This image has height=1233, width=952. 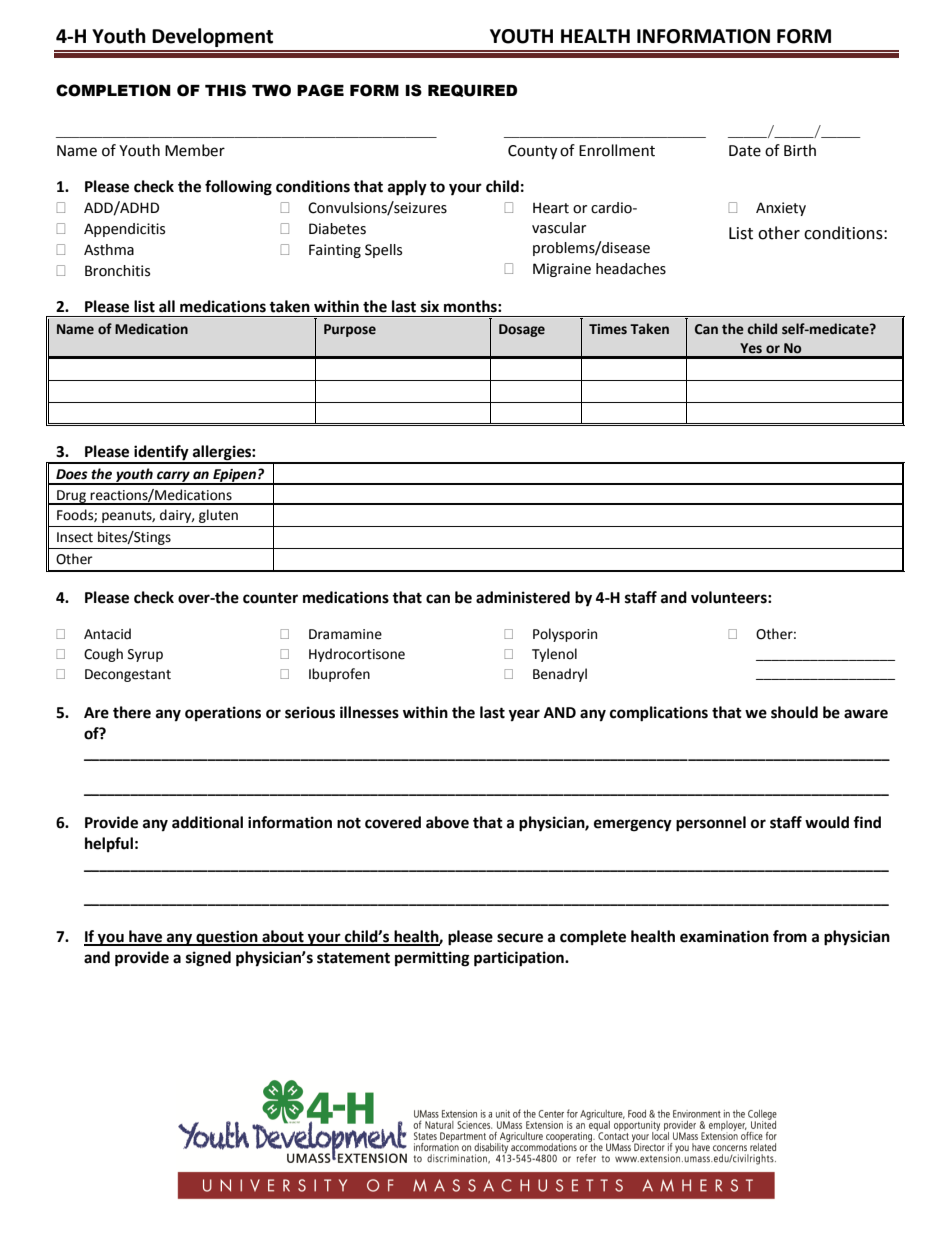 I want to click on should, so click(x=794, y=712).
